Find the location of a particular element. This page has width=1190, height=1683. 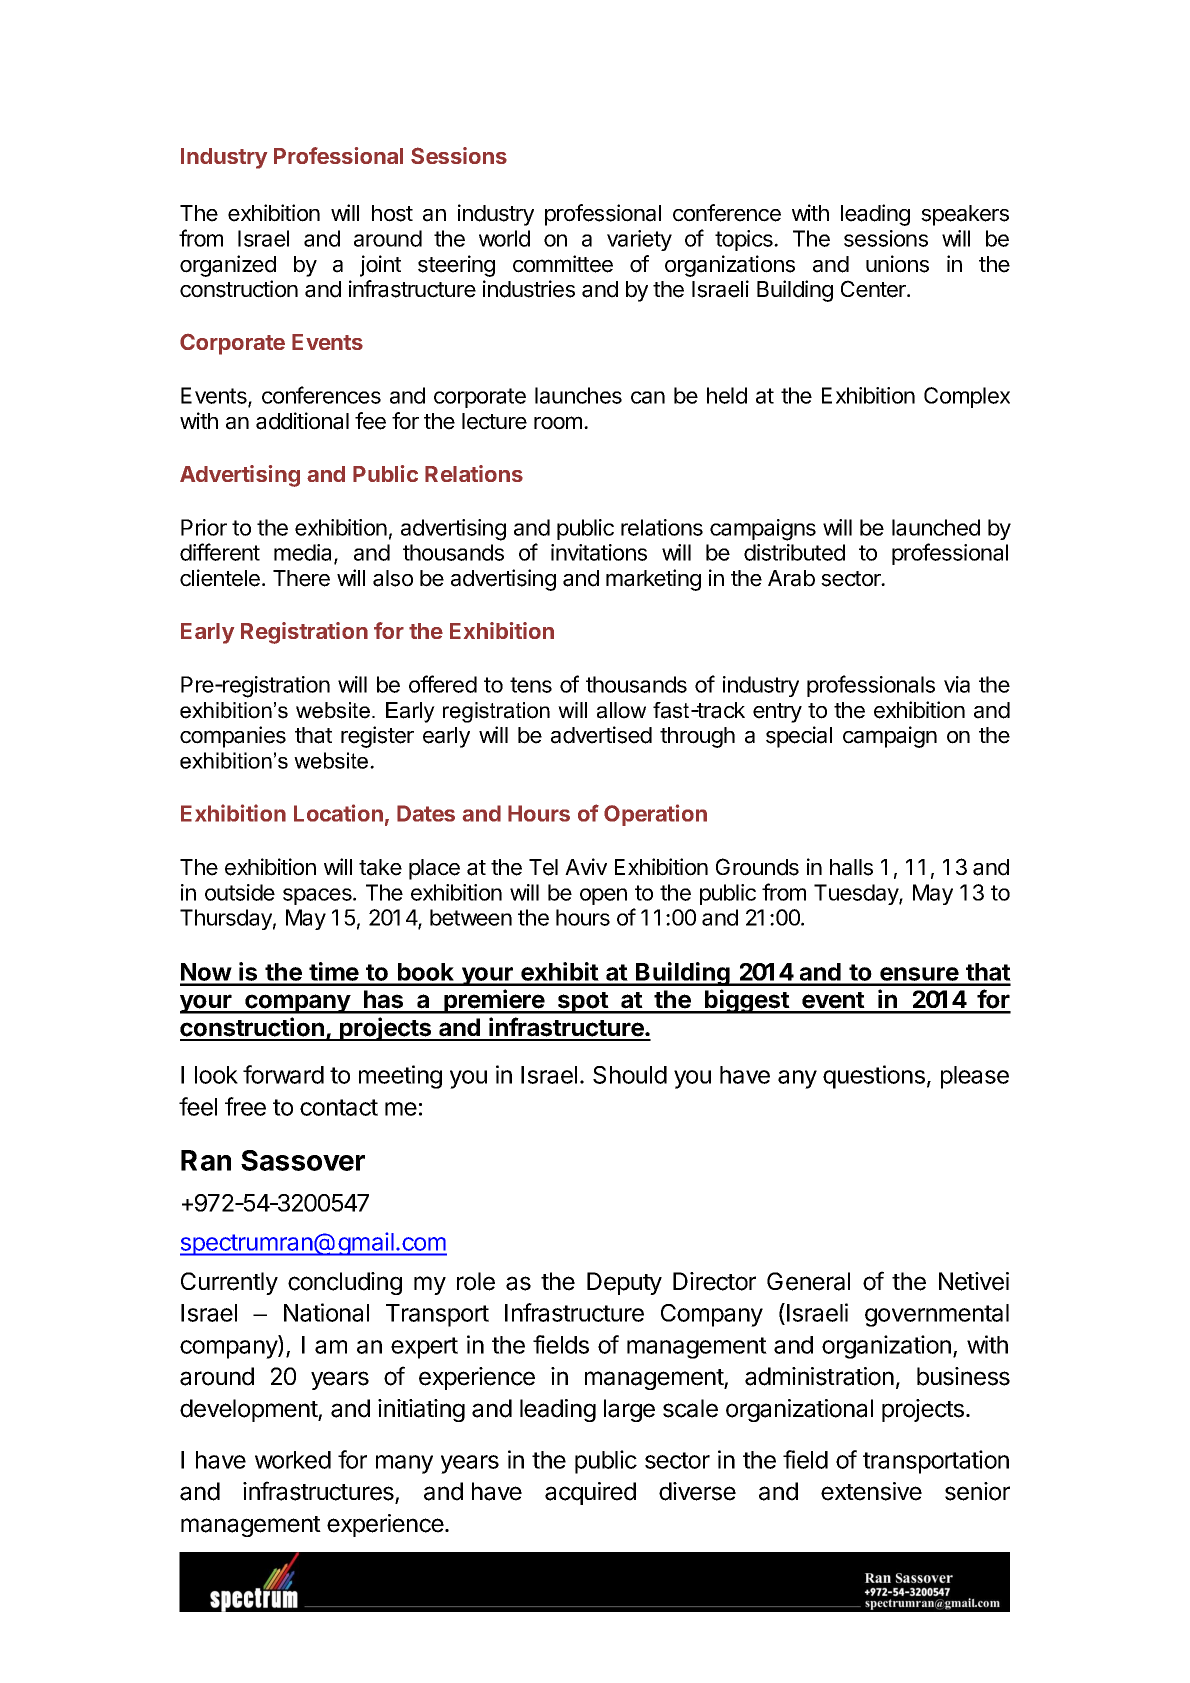

spaces is located at coordinates (318, 896).
